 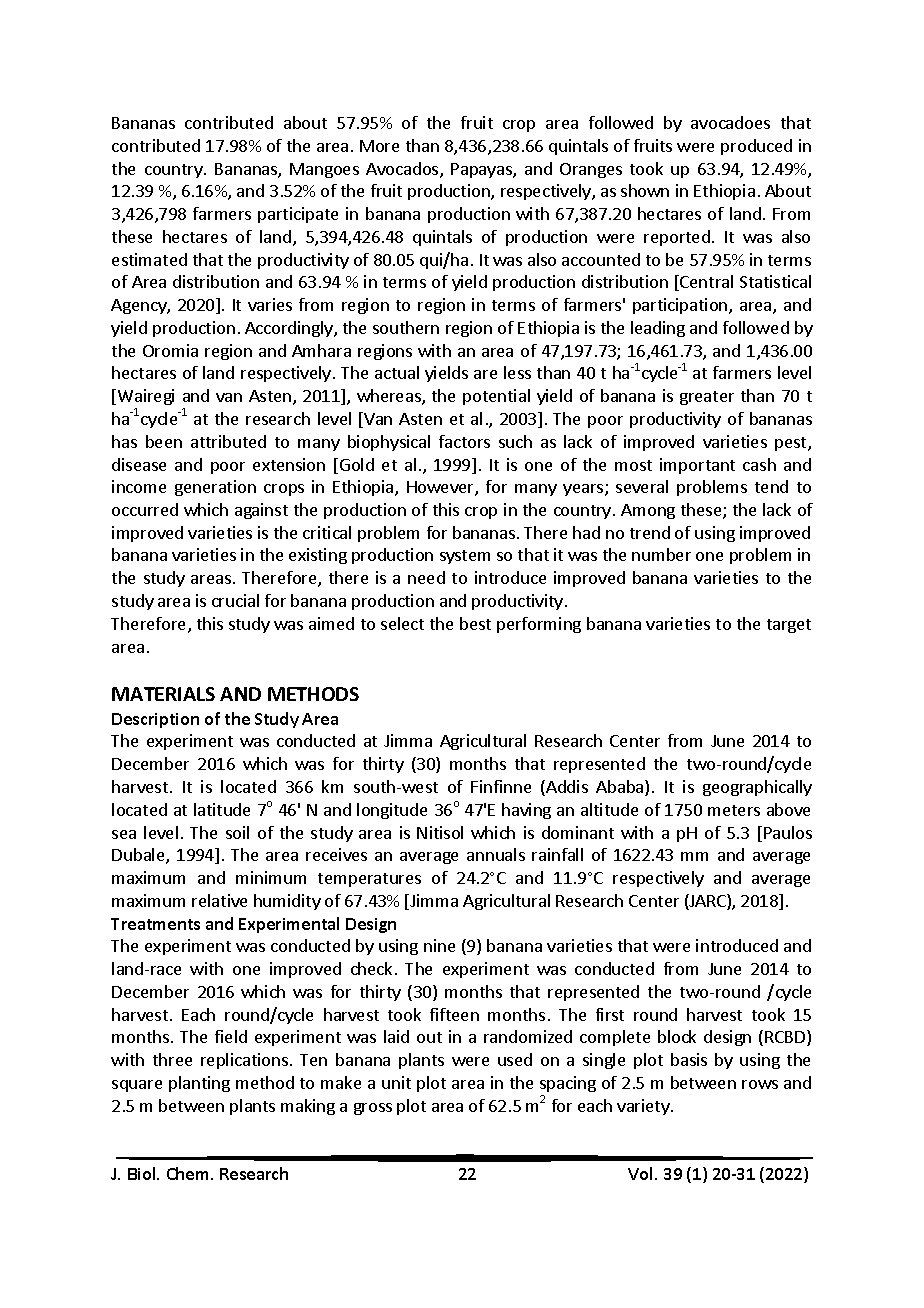 I want to click on participate, so click(x=298, y=215).
